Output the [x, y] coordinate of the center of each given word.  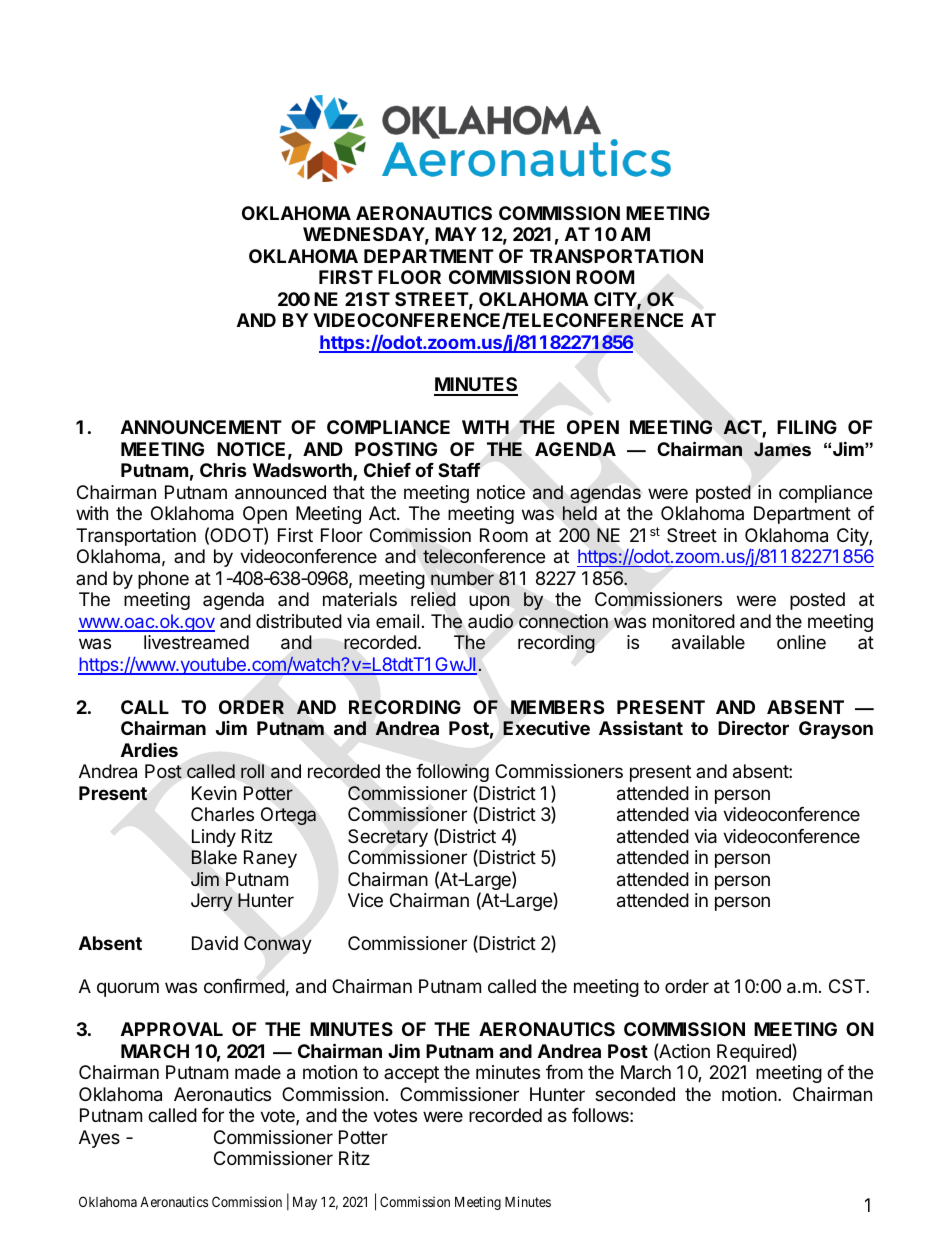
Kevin [214, 793]
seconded [635, 1094]
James [782, 449]
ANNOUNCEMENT [201, 427]
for [213, 1115]
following [452, 773]
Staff [459, 469]
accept [411, 1074]
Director [753, 727]
